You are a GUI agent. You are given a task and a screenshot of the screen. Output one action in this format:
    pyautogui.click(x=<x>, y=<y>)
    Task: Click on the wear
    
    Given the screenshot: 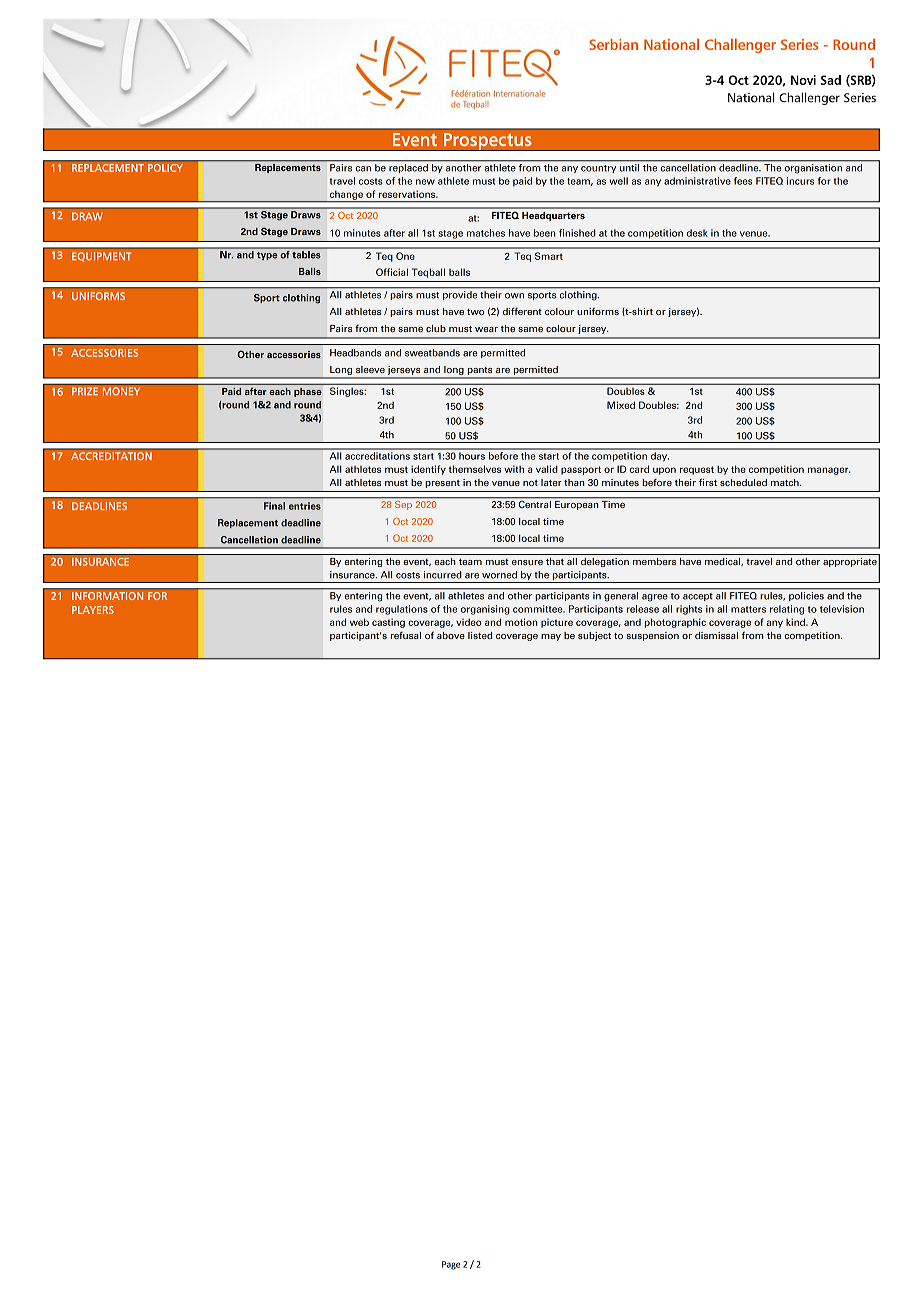 What is the action you would take?
    pyautogui.click(x=486, y=329)
